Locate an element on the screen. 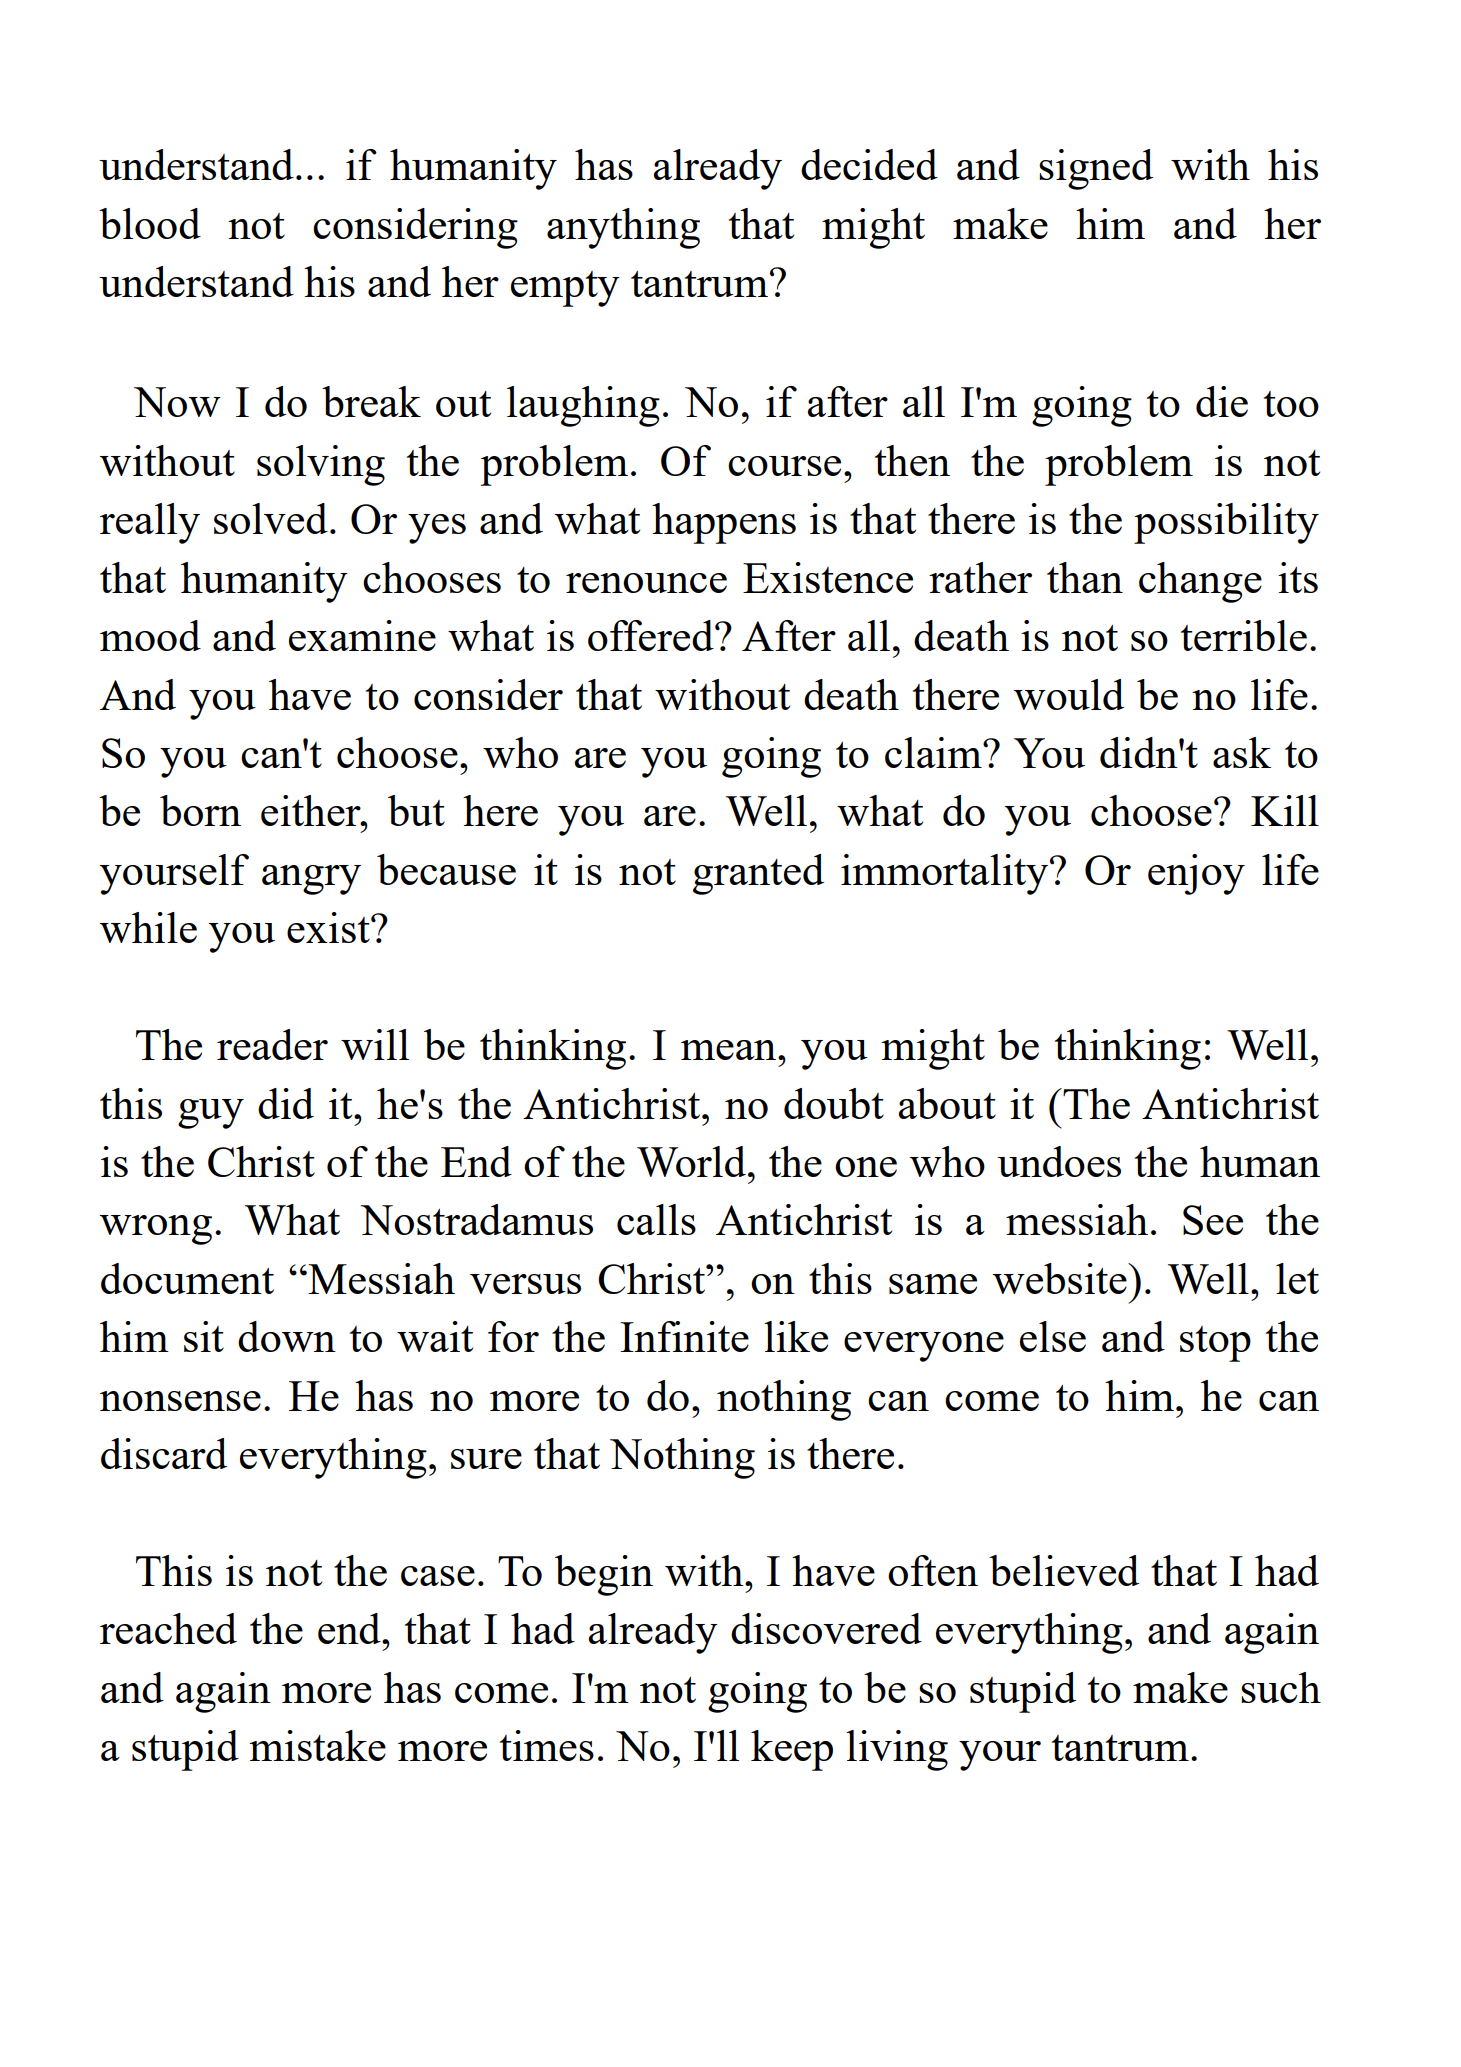 The width and height of the screenshot is (1461, 2067). Infinite is located at coordinates (684, 1336).
